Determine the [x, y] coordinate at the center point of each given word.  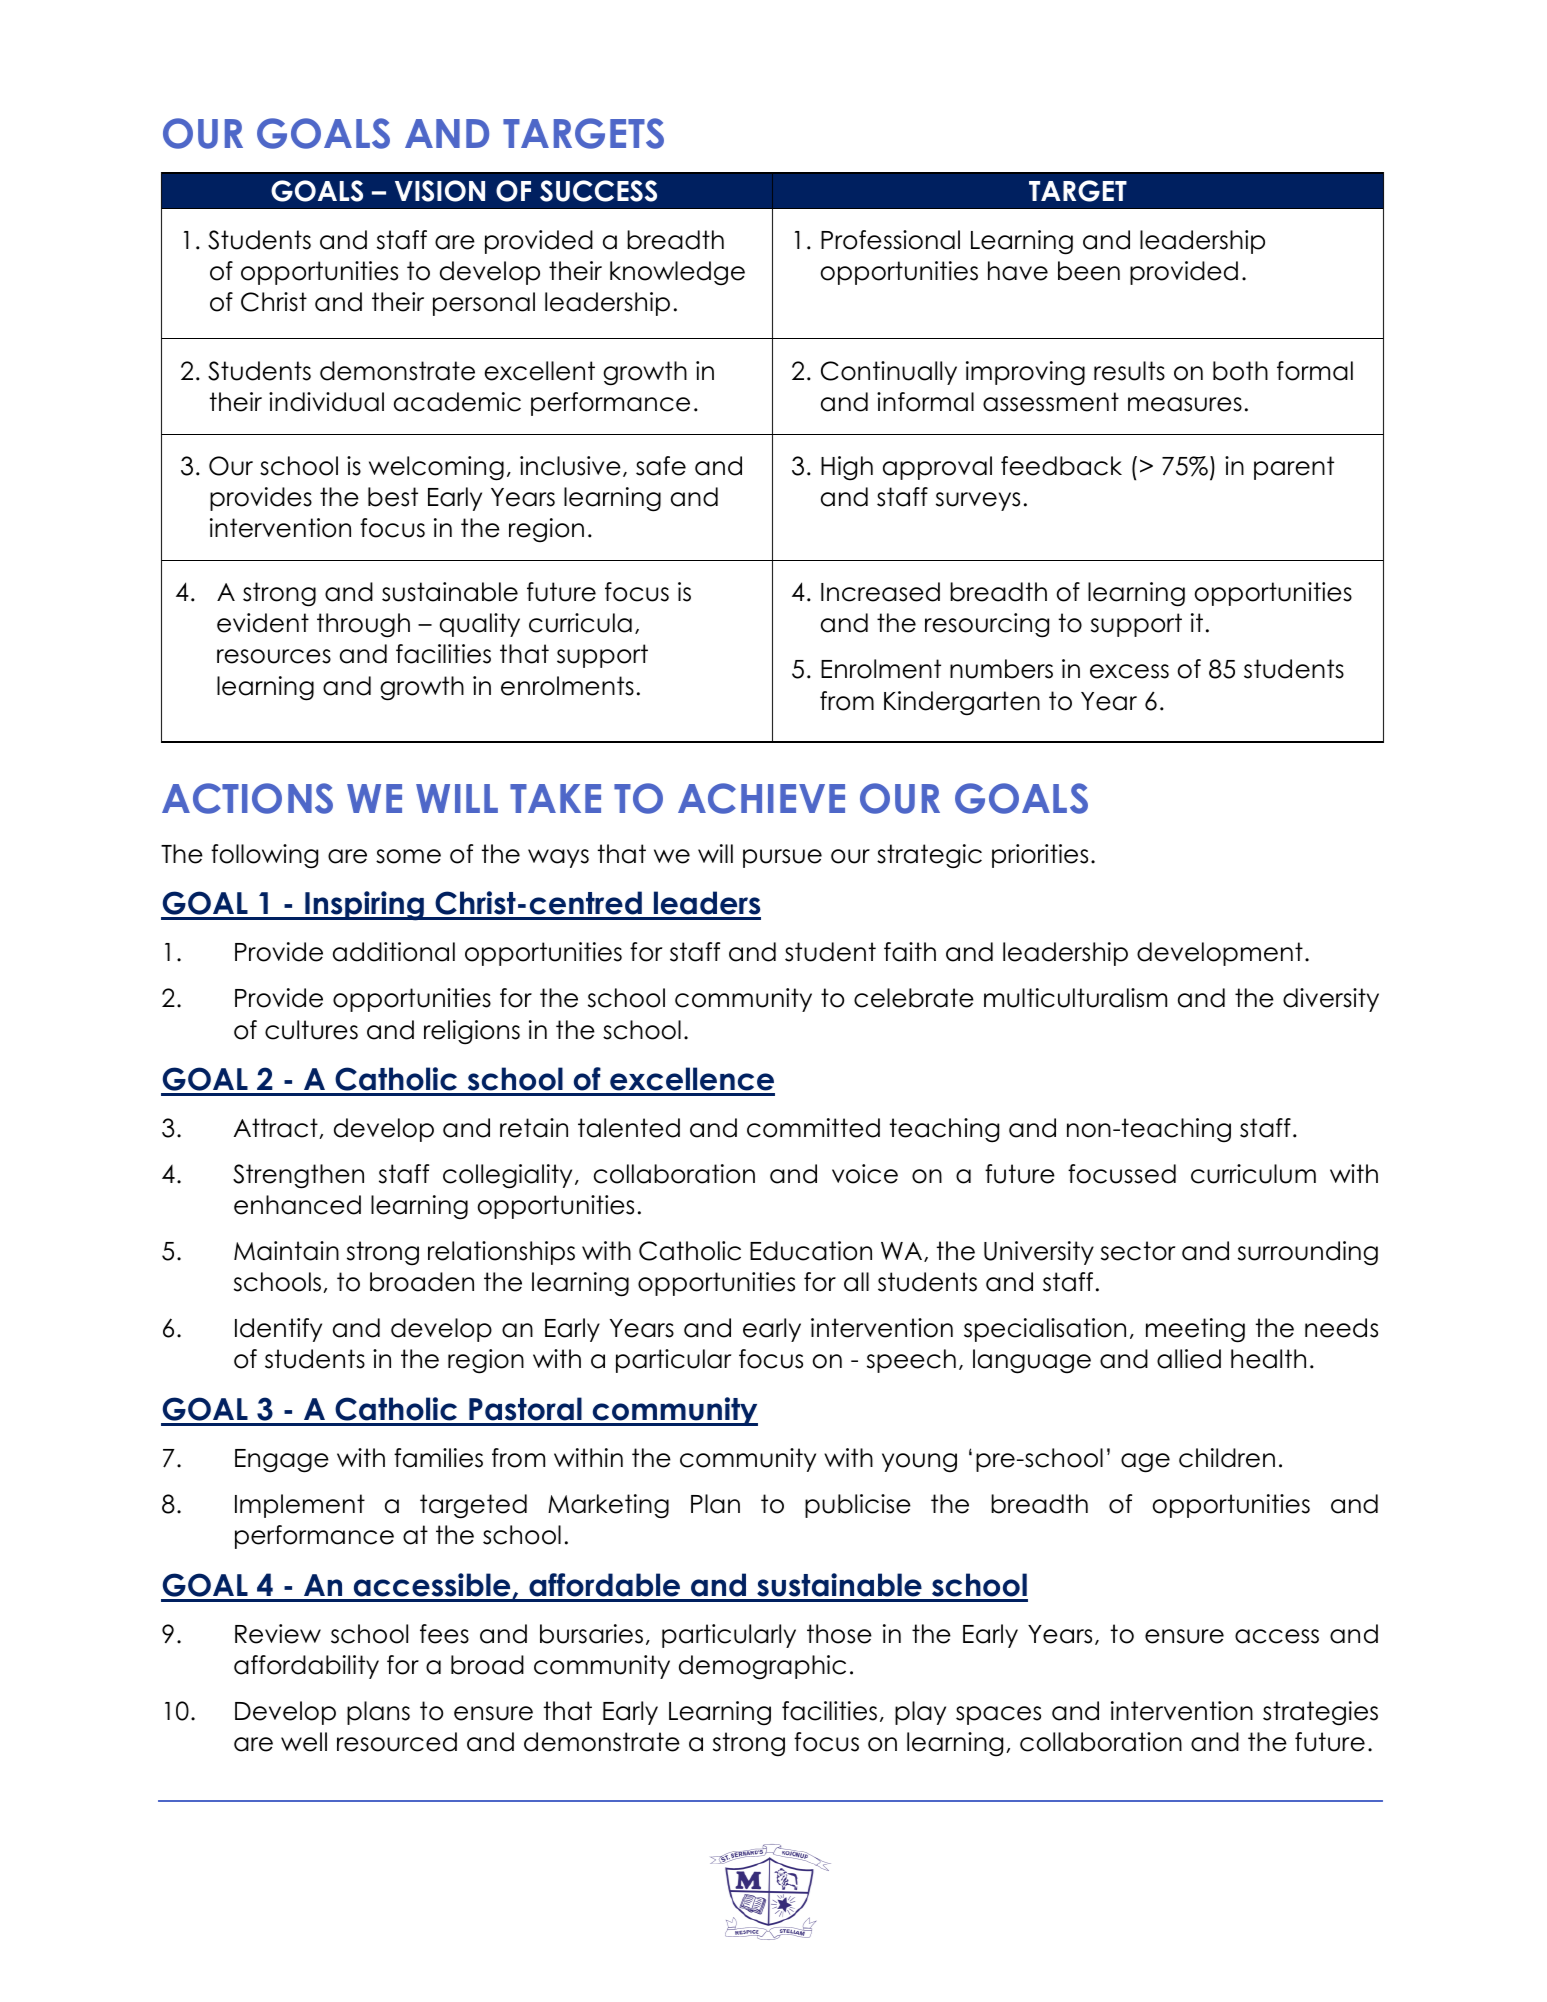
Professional [890, 240]
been [1089, 271]
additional [394, 952]
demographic [762, 1667]
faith [910, 952]
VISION [440, 191]
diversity [1331, 1000]
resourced [397, 1742]
